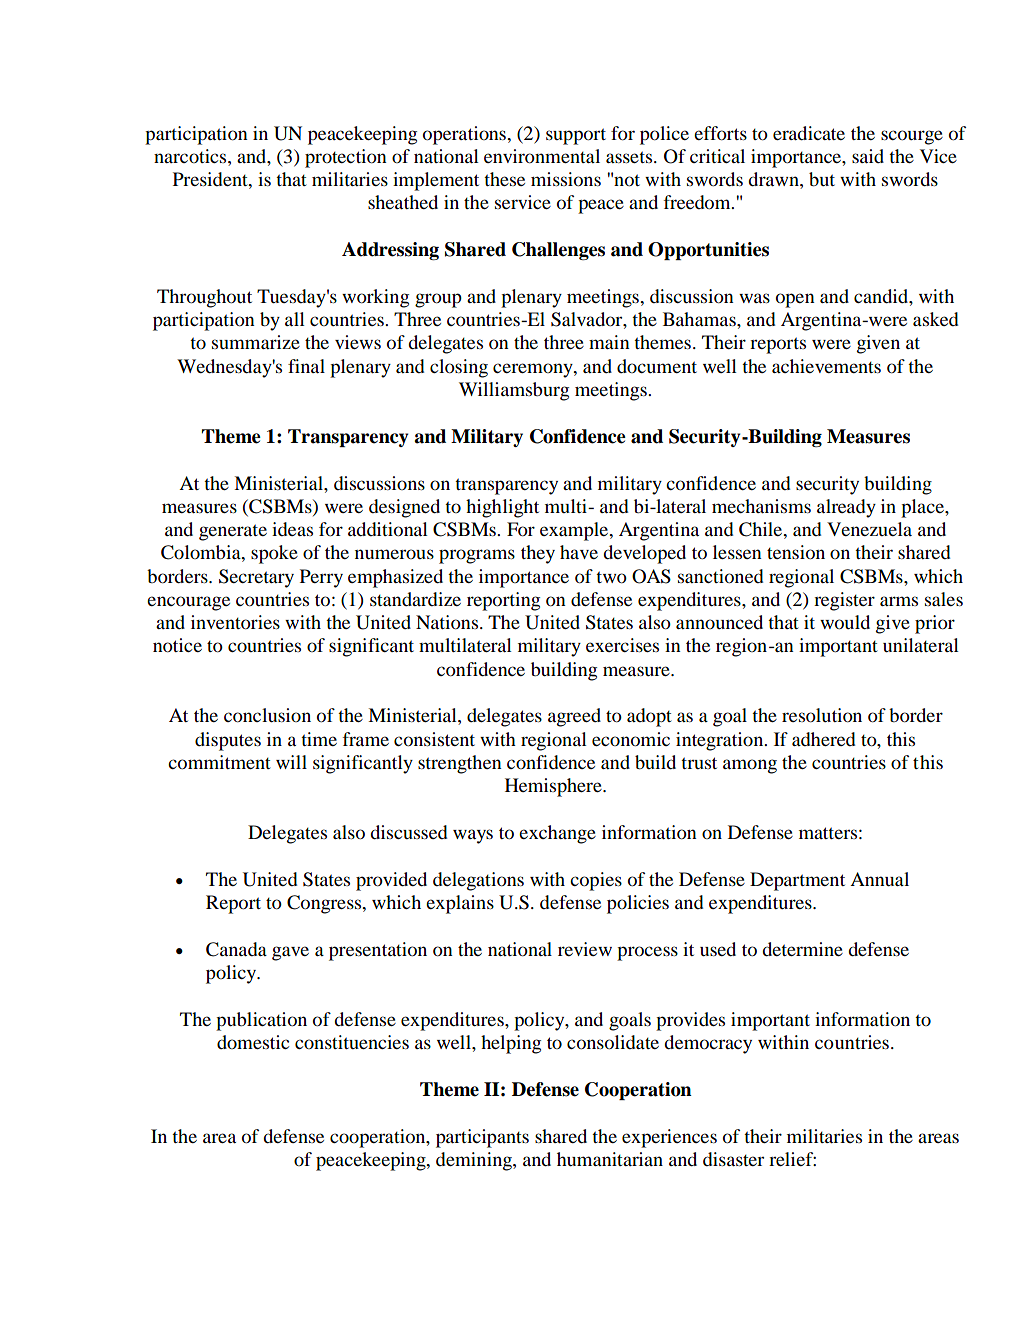  I want to click on protection, so click(346, 158).
